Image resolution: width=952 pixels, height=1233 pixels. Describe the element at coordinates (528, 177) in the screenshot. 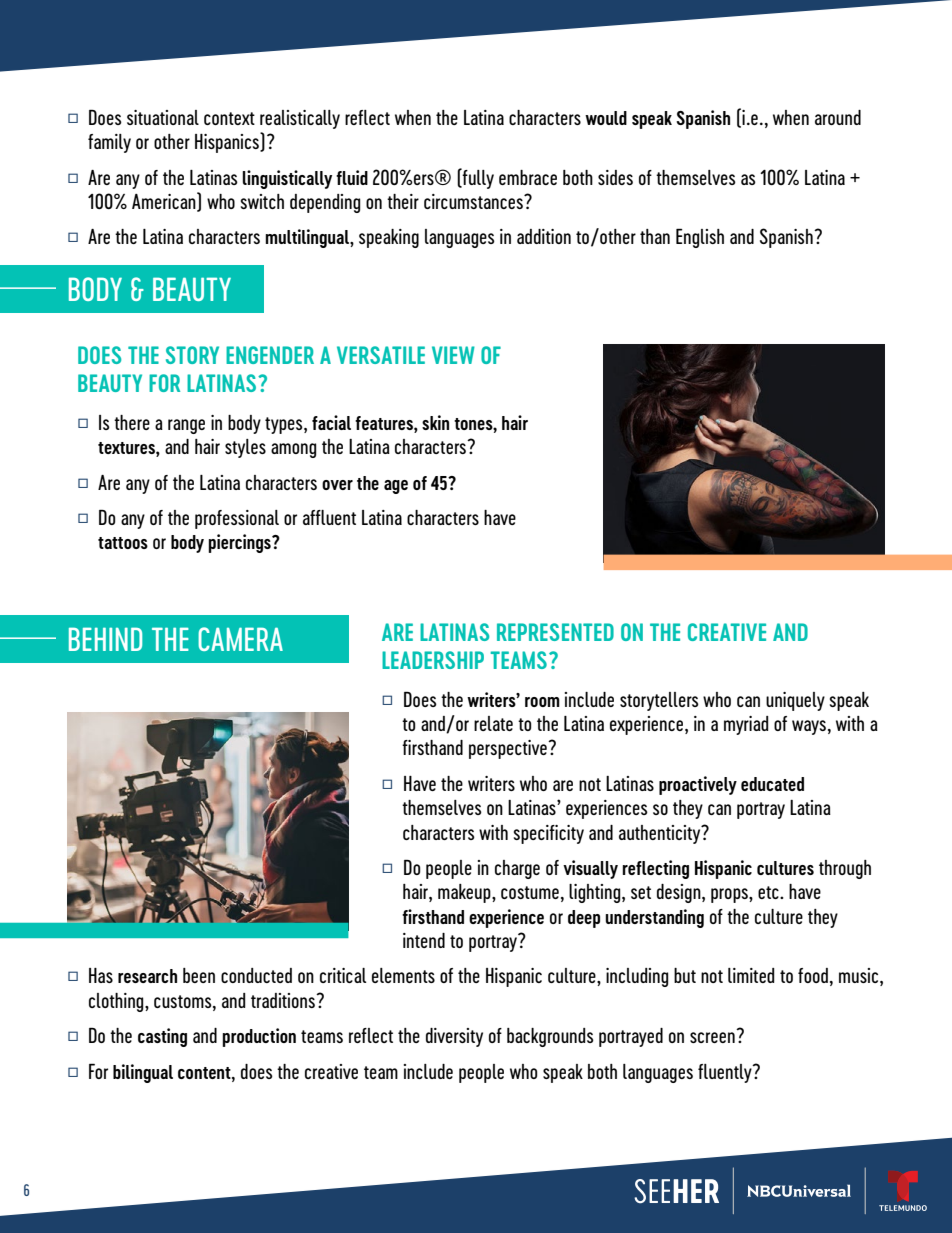

I see `embrace` at that location.
